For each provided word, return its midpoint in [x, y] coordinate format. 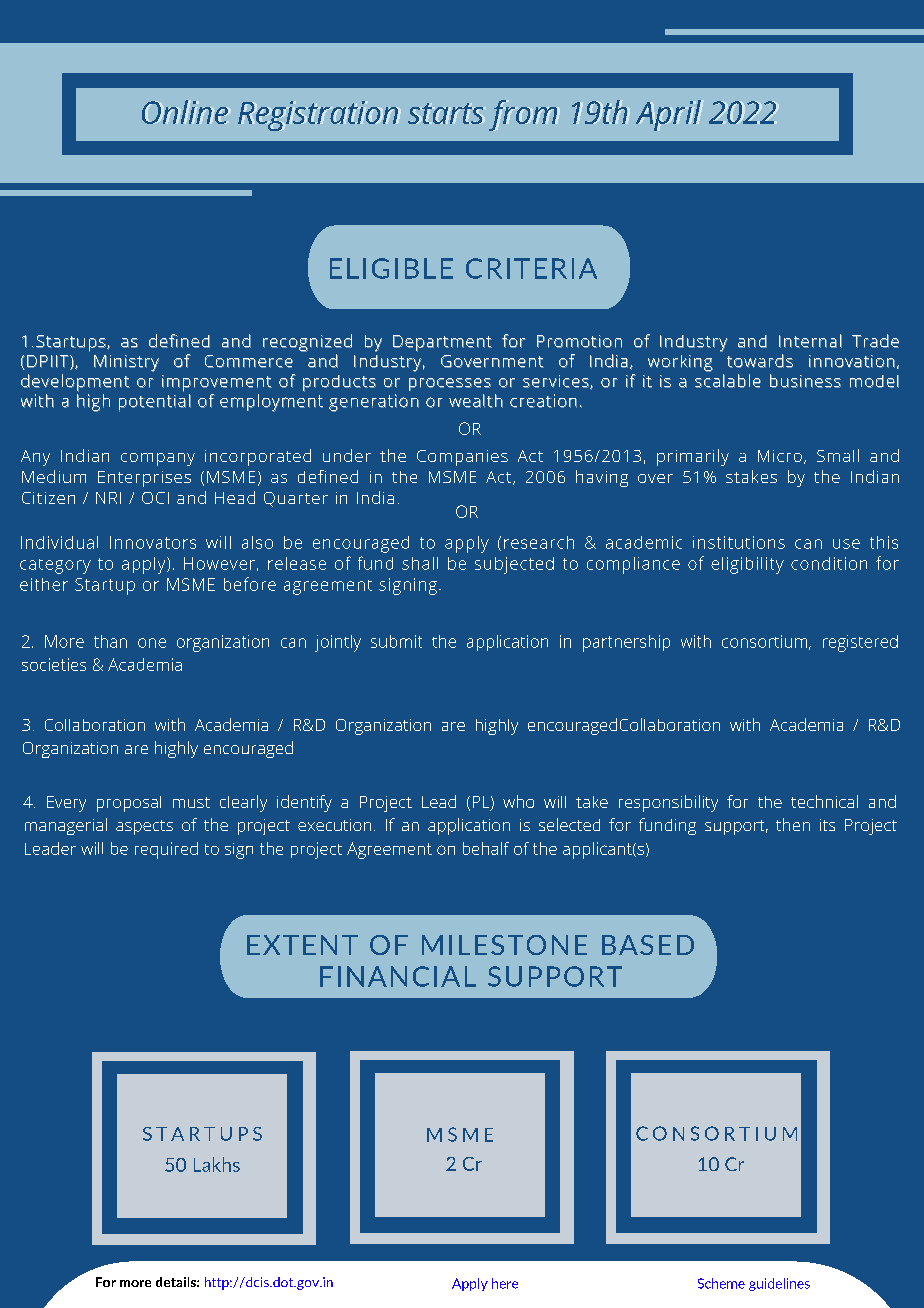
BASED [648, 945]
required [166, 850]
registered [860, 643]
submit [396, 641]
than [110, 641]
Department [442, 343]
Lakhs [217, 1164]
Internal [810, 341]
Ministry [126, 363]
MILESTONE [504, 945]
